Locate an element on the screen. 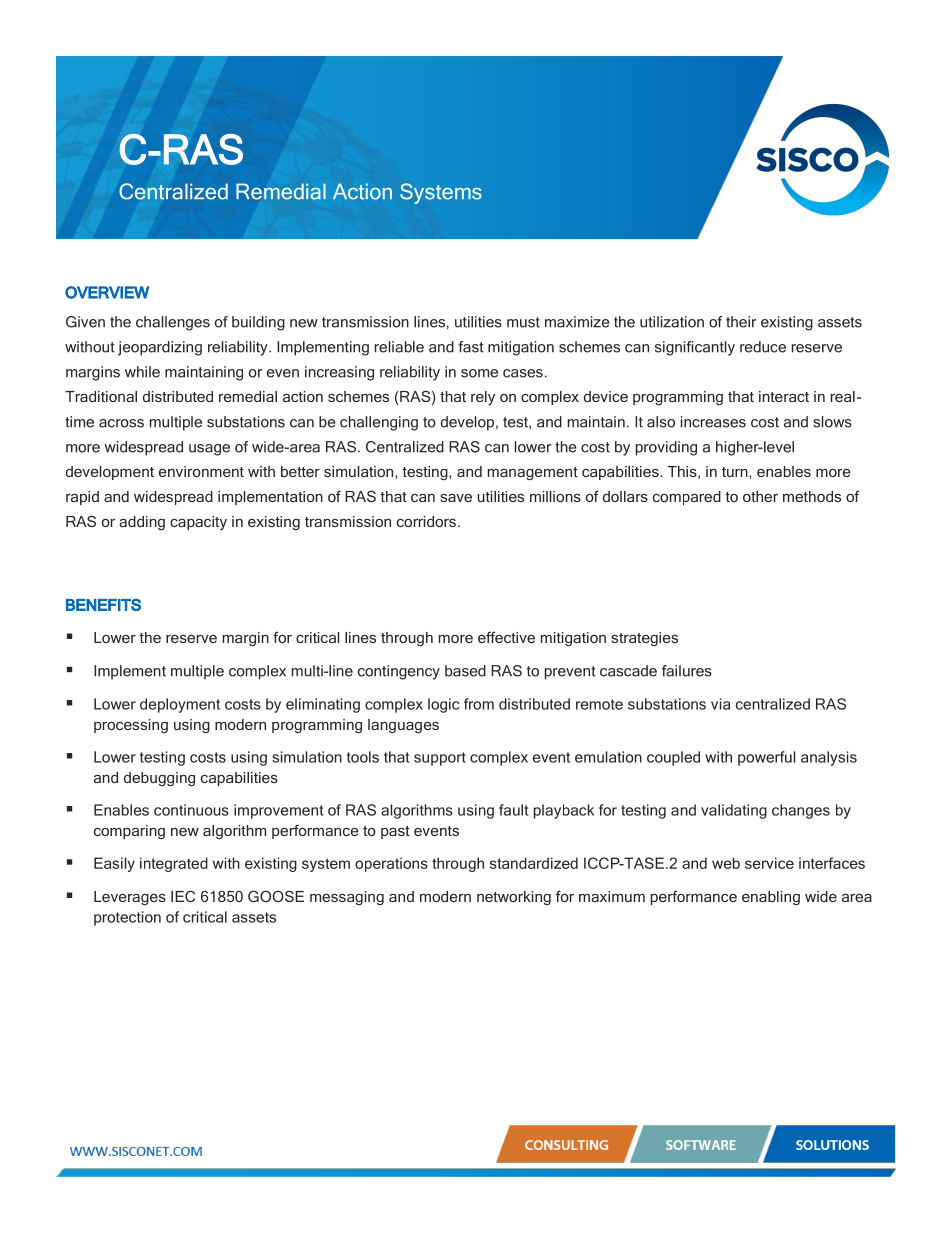  must is located at coordinates (523, 322).
